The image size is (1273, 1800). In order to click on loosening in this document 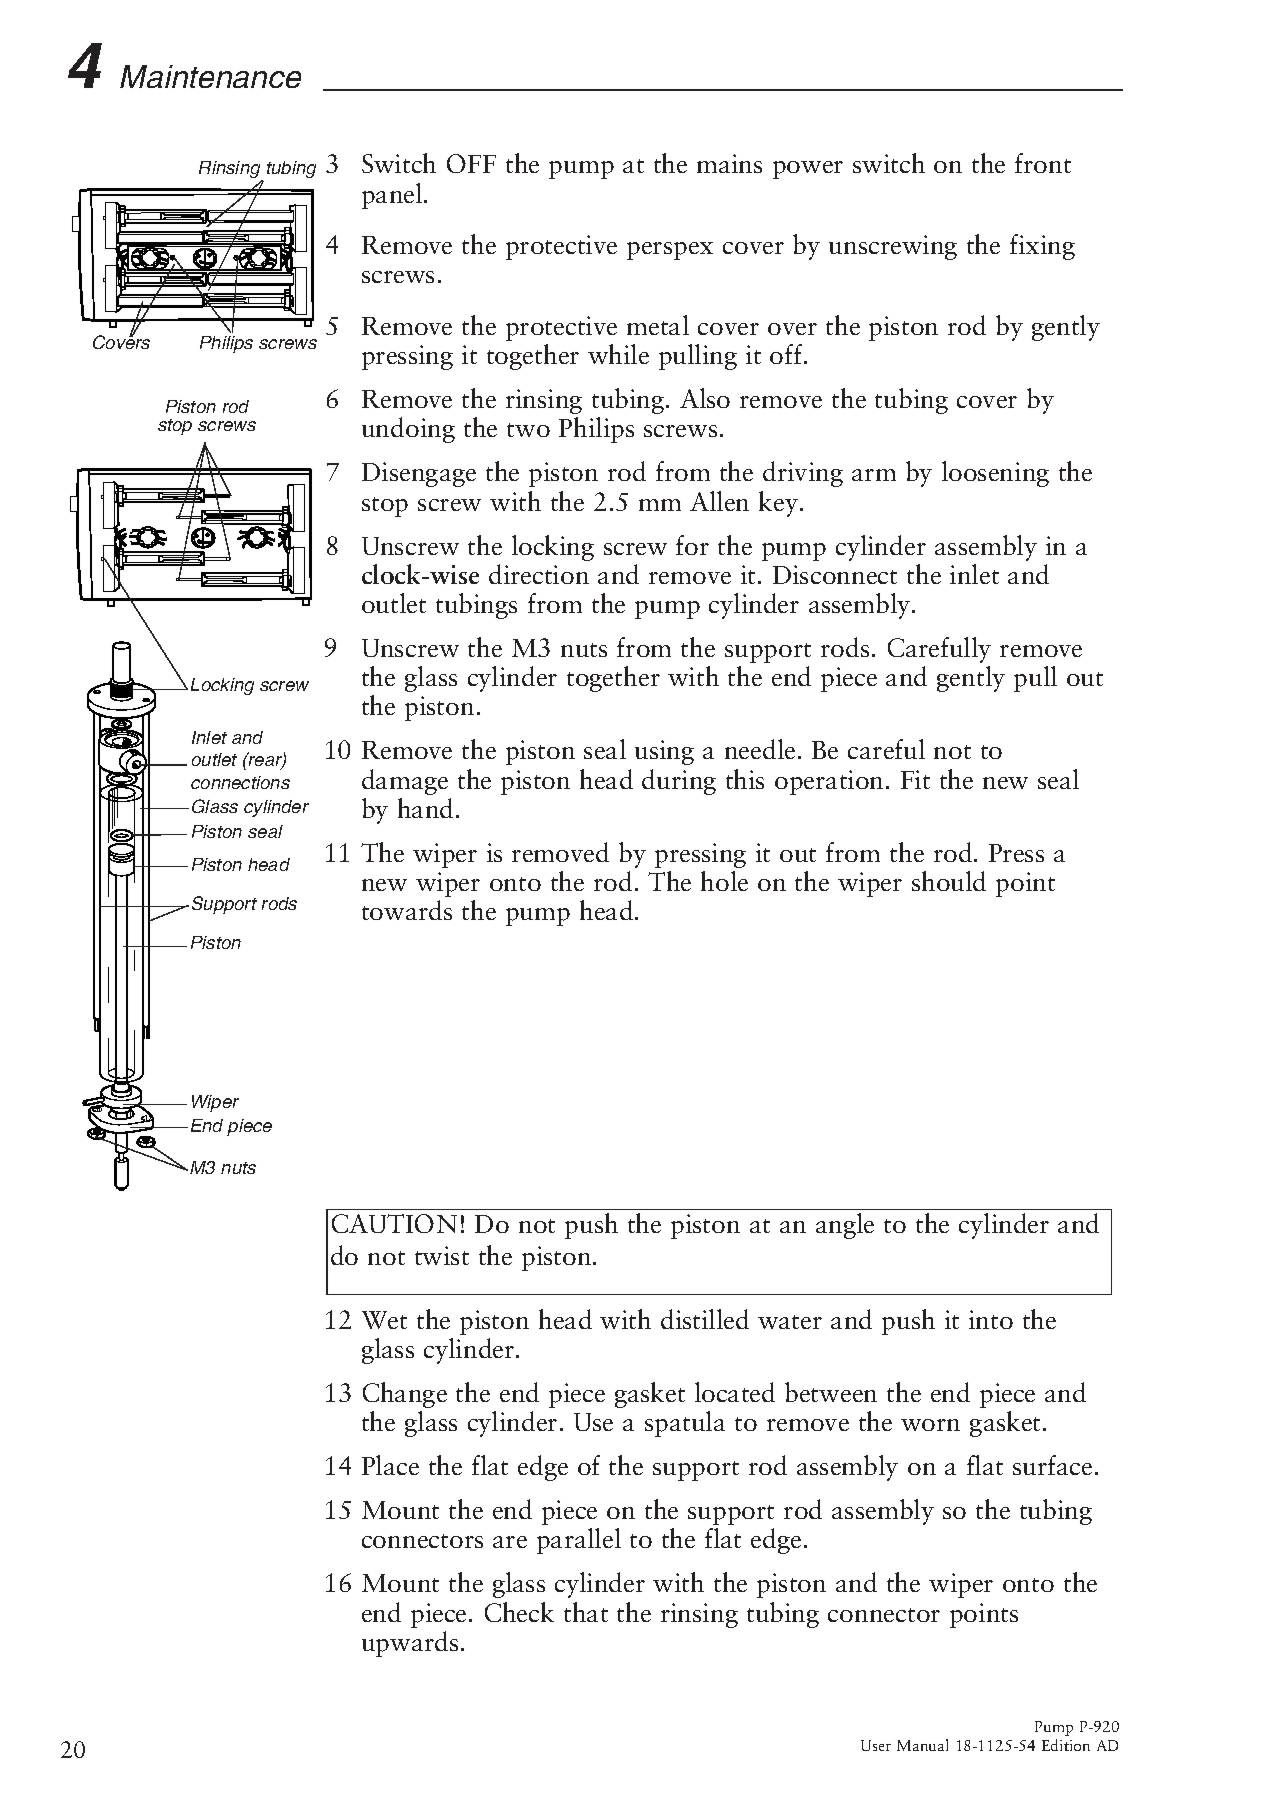, I will do `click(995, 474)`.
